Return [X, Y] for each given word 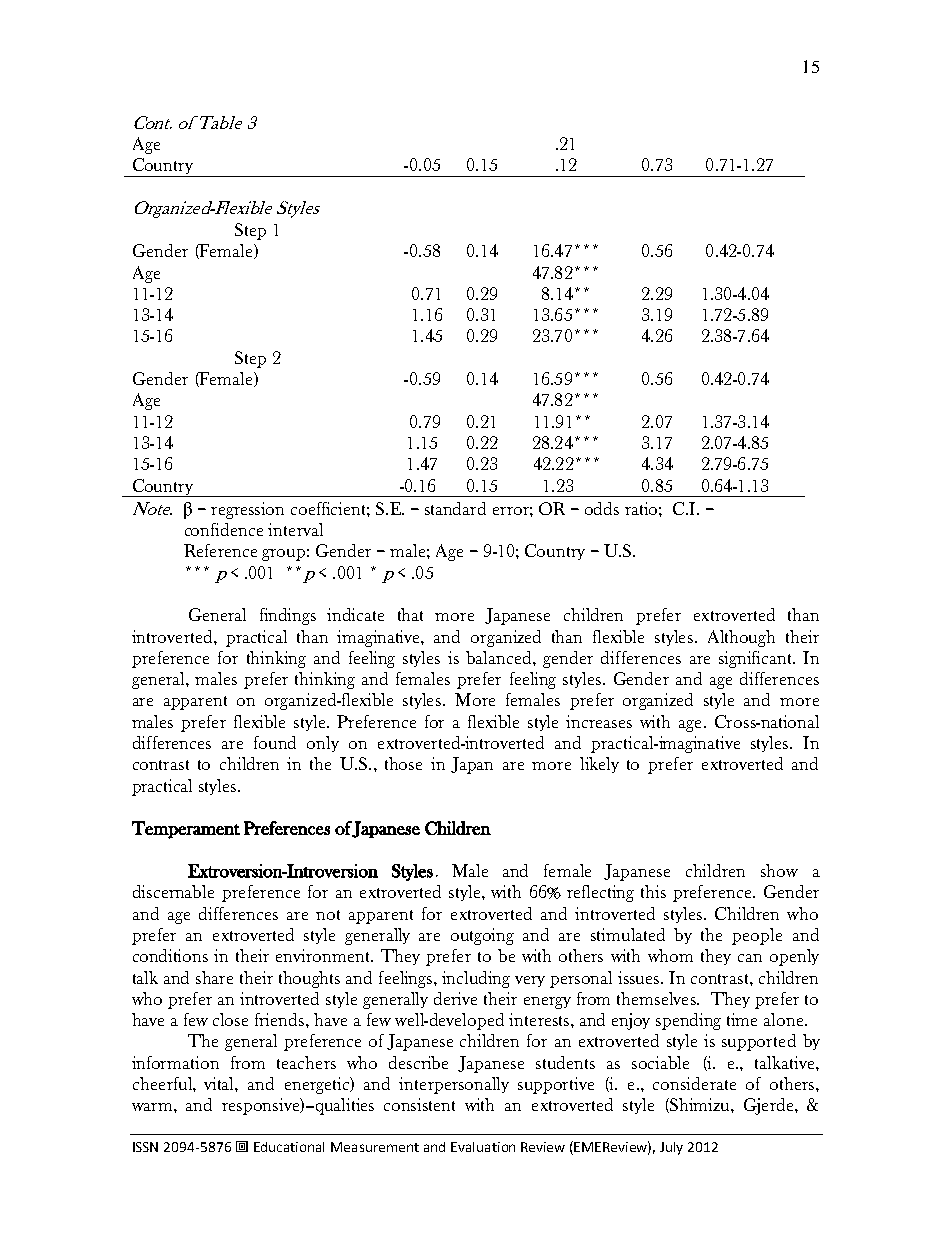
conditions [170, 955]
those [403, 763]
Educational [289, 1147]
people [757, 936]
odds [602, 508]
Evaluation [483, 1147]
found [275, 742]
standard [455, 508]
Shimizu [700, 1105]
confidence [224, 529]
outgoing [482, 936]
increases [599, 721]
